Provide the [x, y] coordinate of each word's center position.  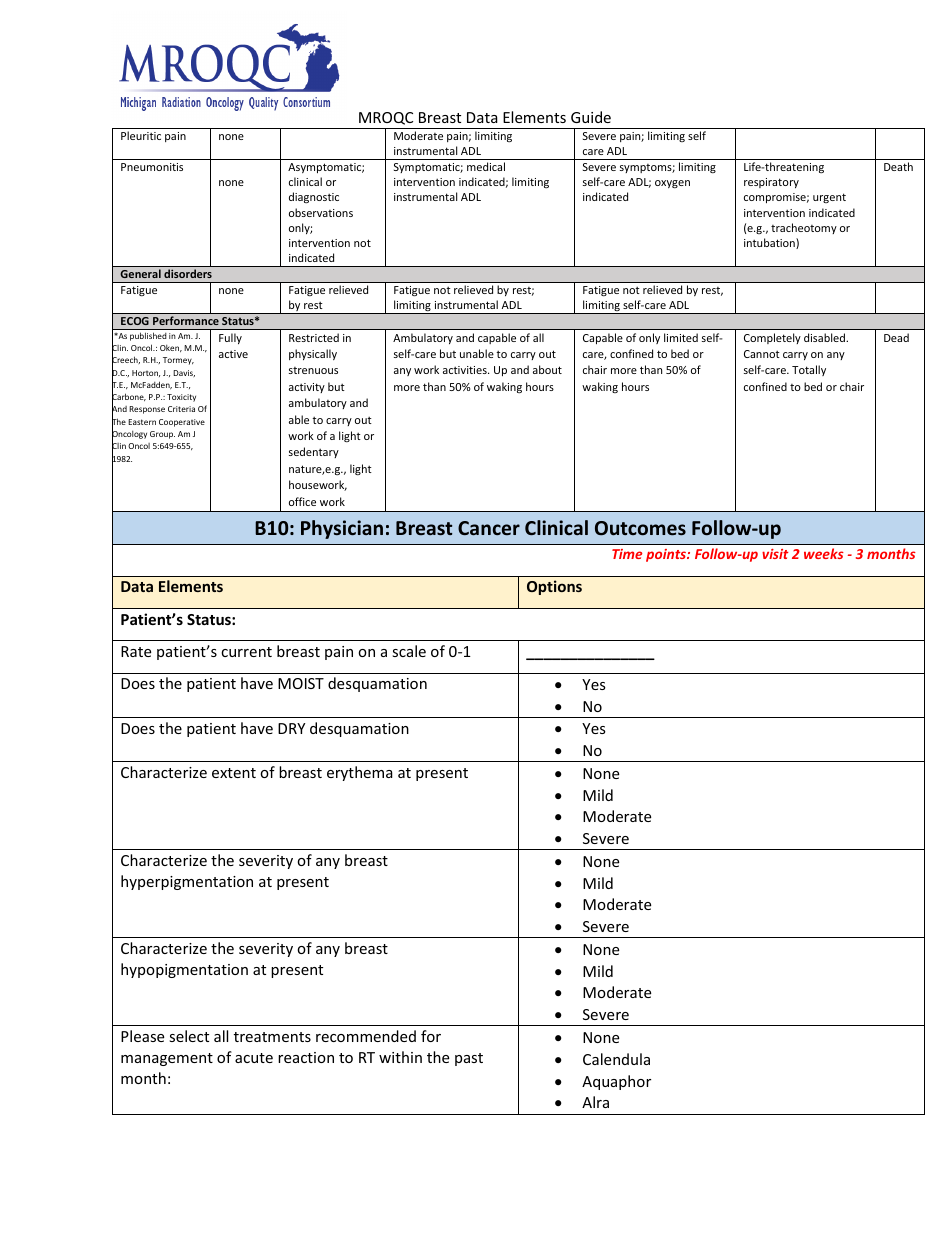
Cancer [489, 528]
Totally [809, 370]
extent [234, 773]
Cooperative [182, 423]
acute [254, 1058]
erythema [360, 773]
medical [486, 166]
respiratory [771, 183]
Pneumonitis [152, 167]
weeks [824, 553]
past [469, 1059]
